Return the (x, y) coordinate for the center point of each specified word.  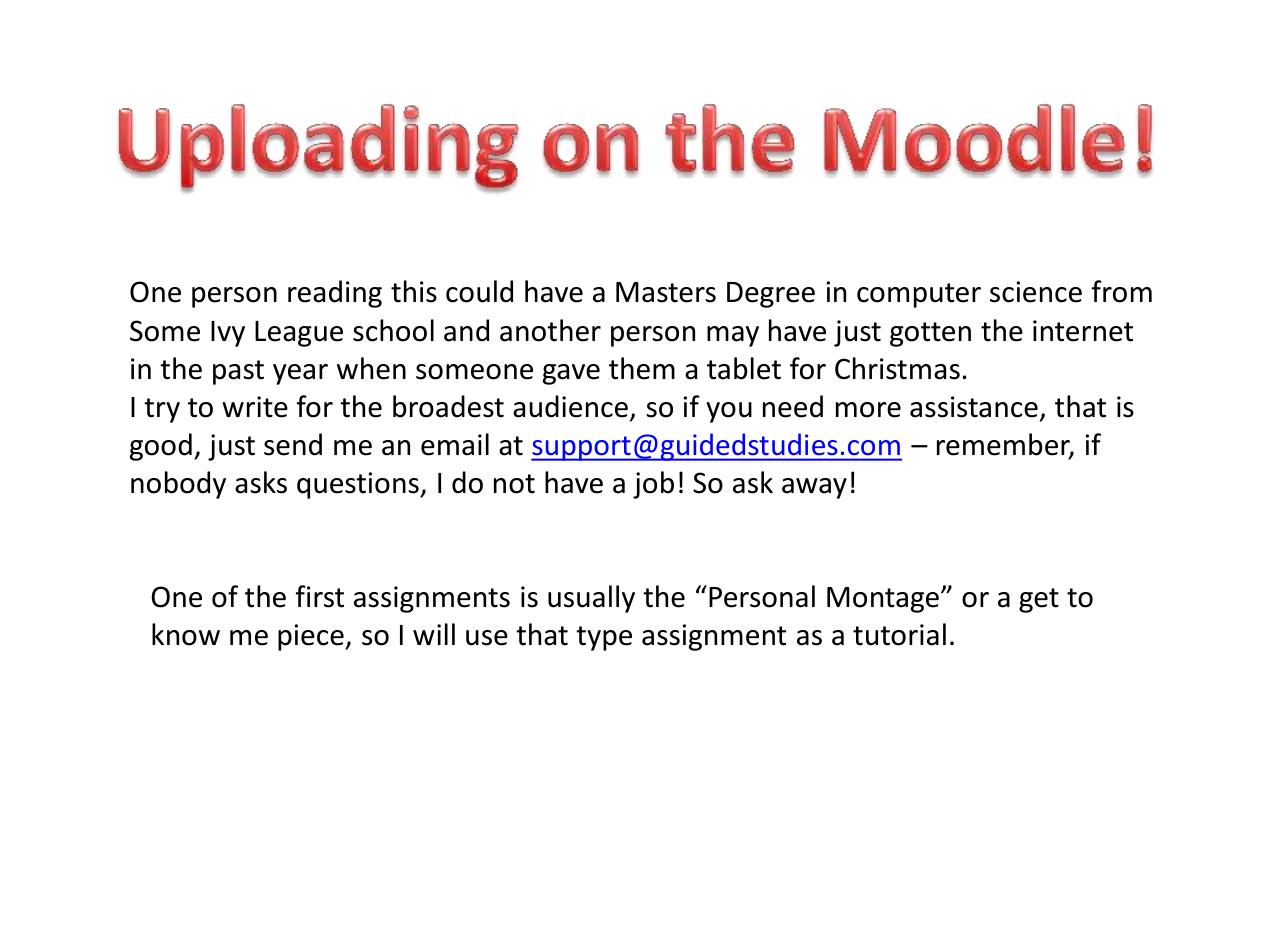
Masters (666, 292)
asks (261, 482)
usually (591, 599)
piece (312, 637)
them (642, 368)
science (1036, 292)
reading (335, 294)
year (300, 374)
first (320, 596)
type (604, 638)
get (1039, 600)
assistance (974, 407)
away (814, 488)
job (653, 485)
